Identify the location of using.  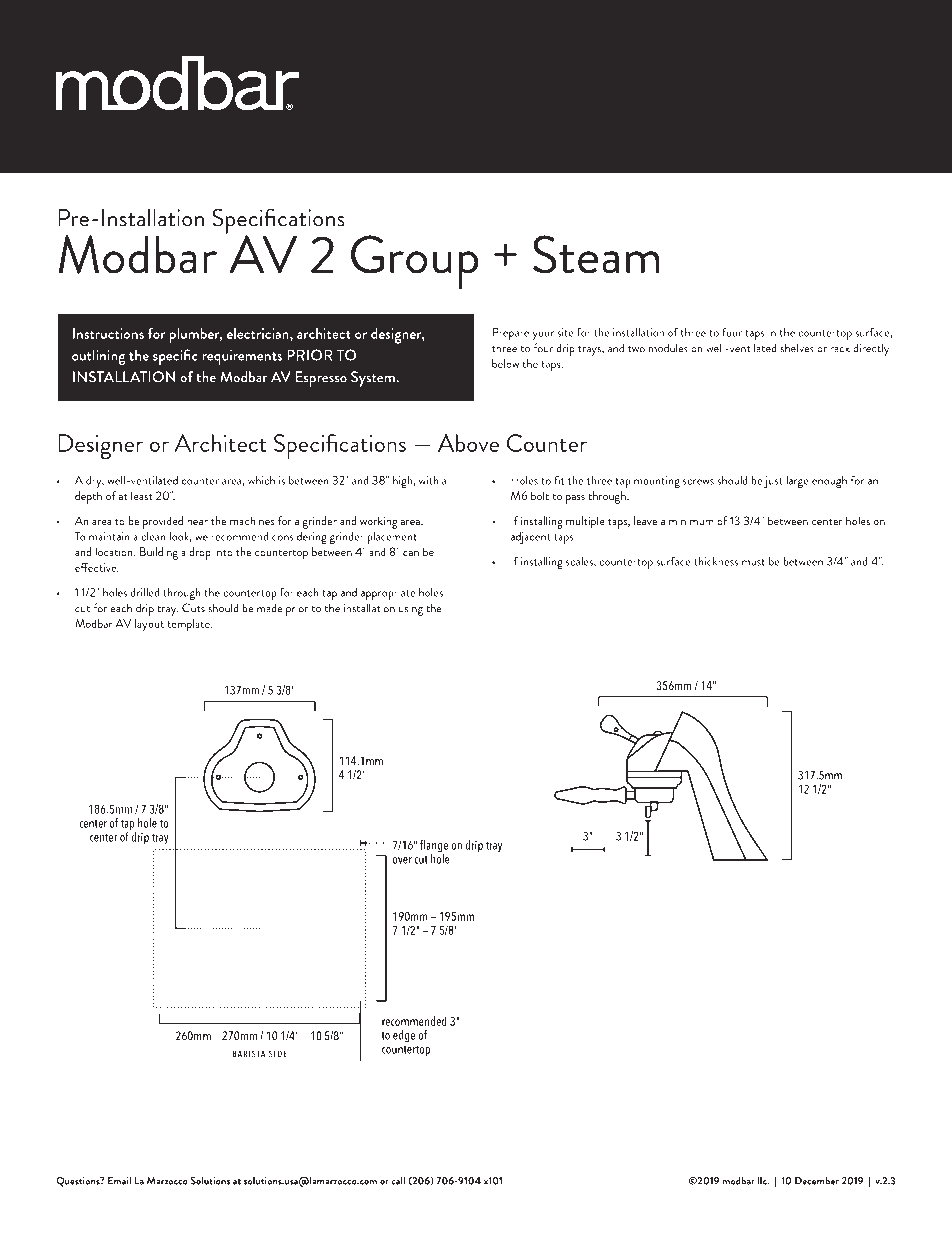
(411, 610).
